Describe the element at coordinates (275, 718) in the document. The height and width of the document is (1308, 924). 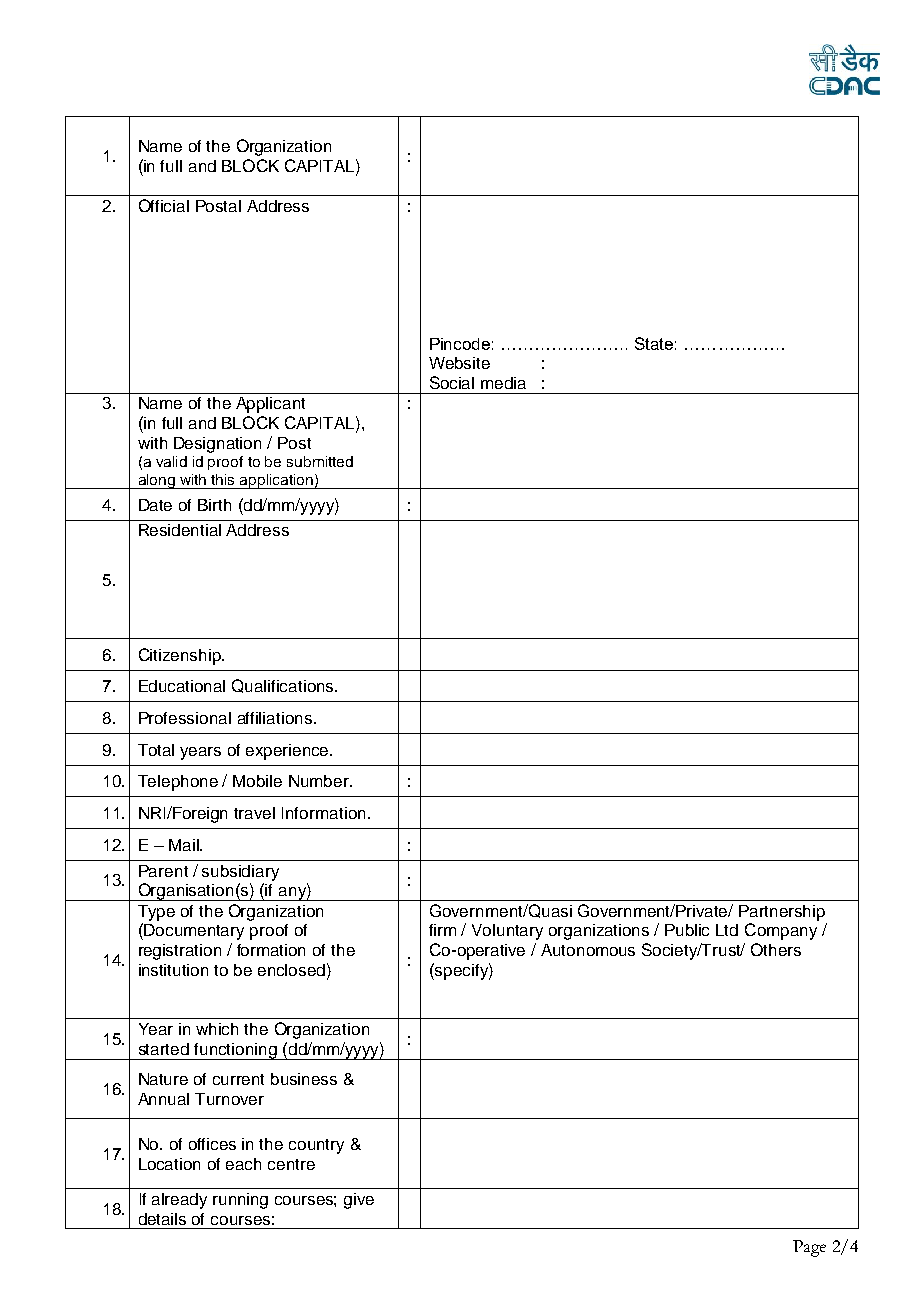
I see `affiliations` at that location.
